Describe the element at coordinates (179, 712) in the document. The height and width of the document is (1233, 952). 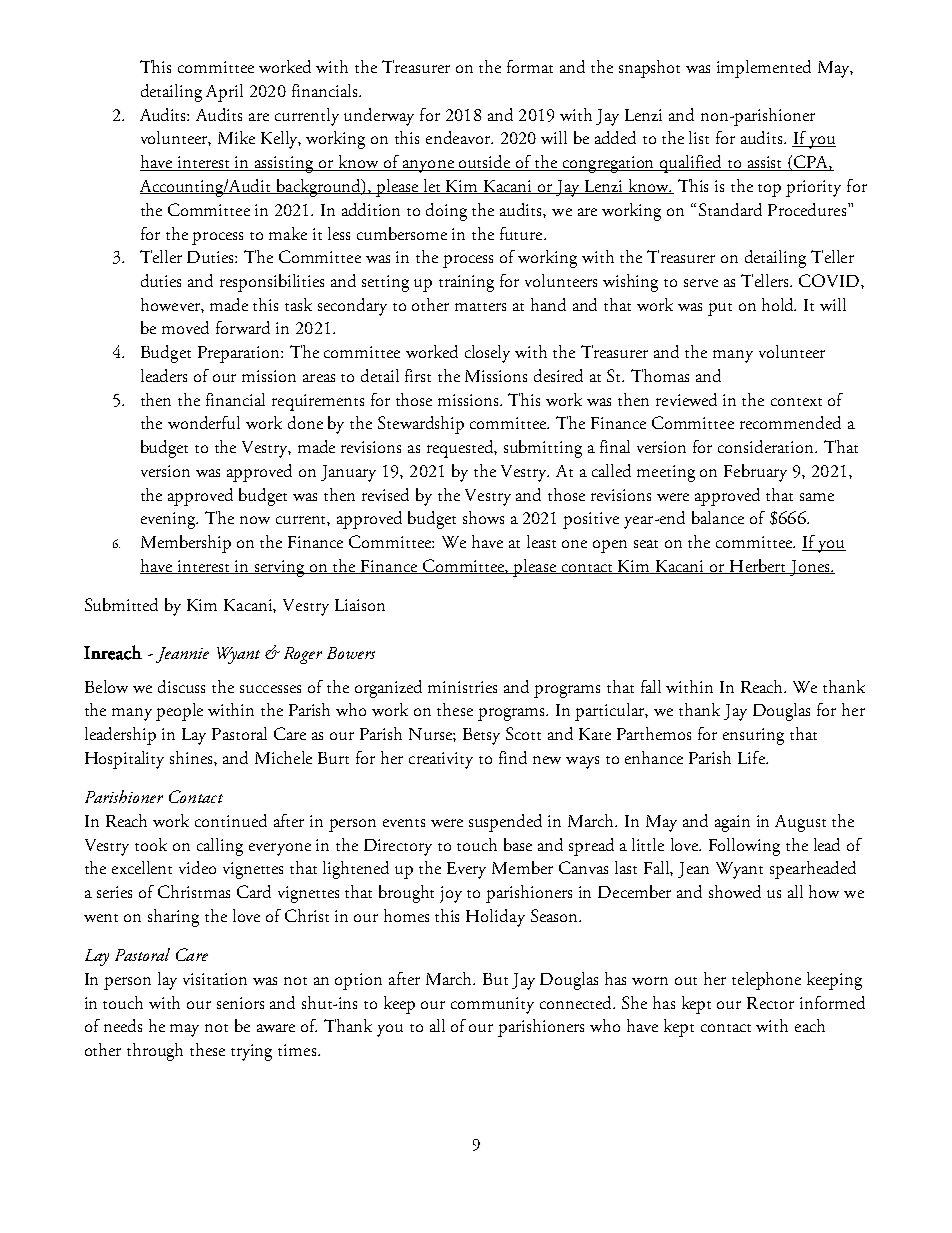
I see `people` at that location.
